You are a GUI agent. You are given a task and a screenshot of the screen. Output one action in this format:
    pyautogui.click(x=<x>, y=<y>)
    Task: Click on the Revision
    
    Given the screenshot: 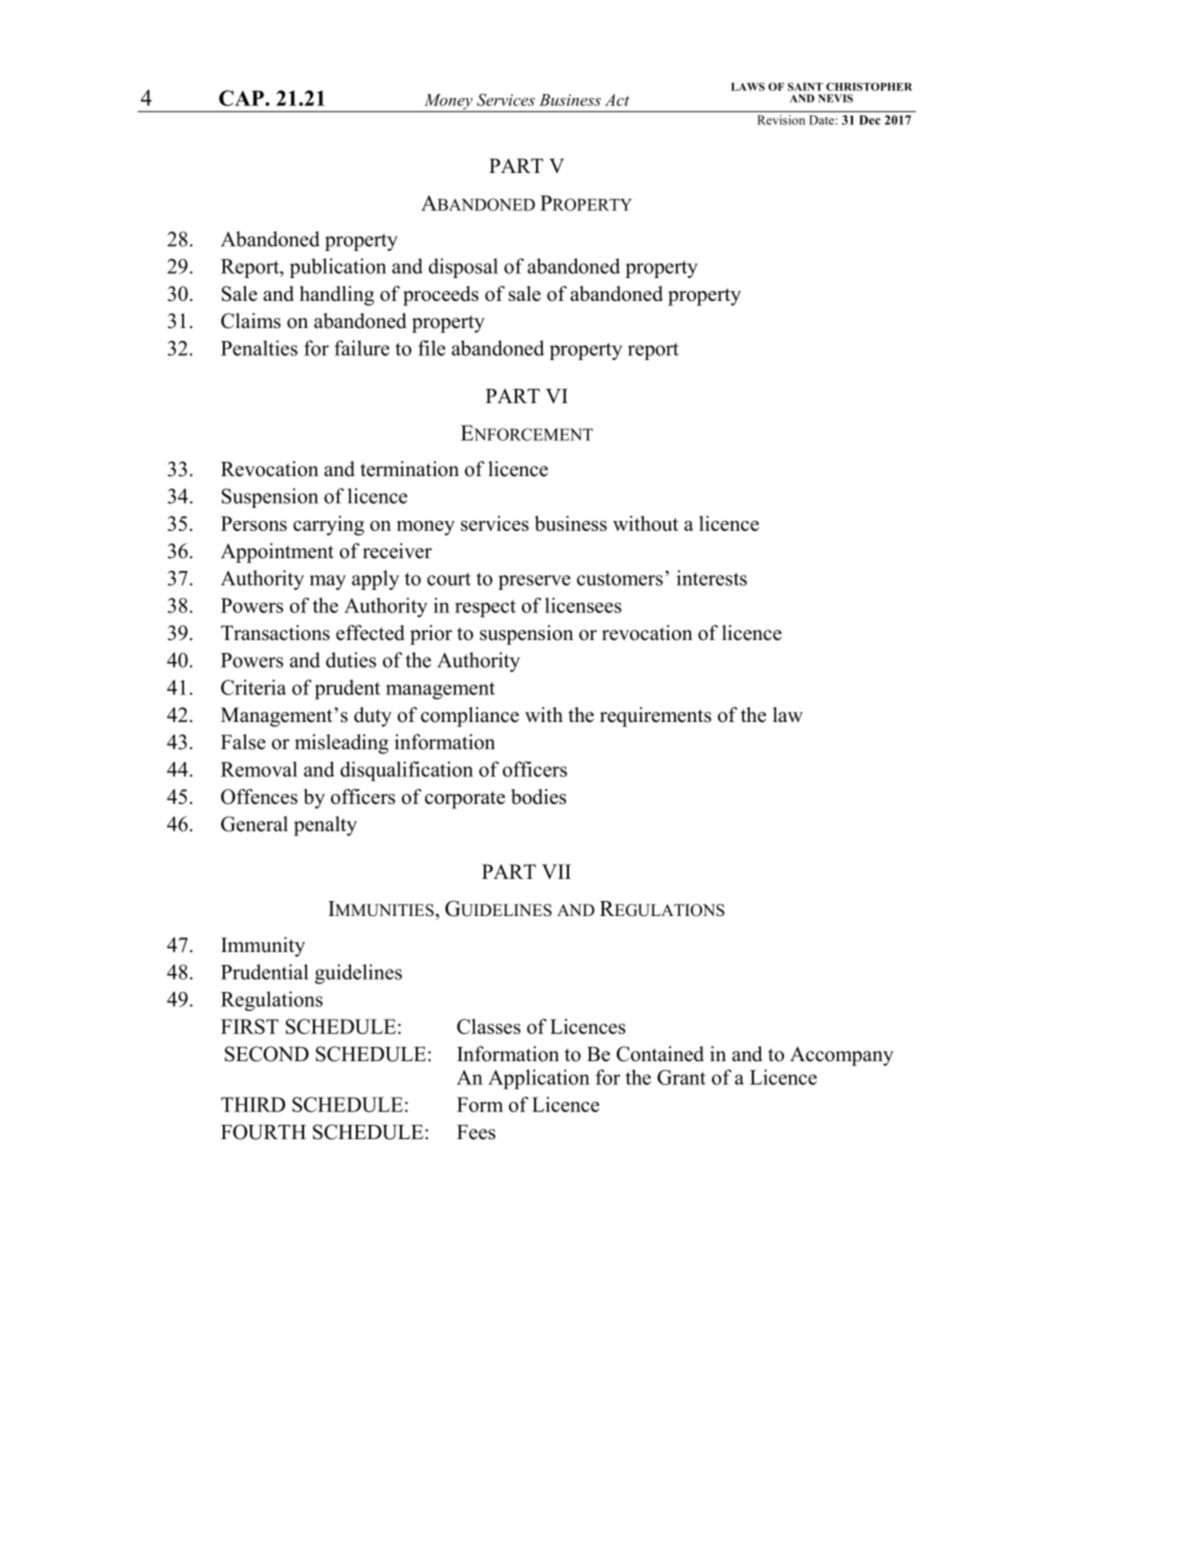 What is the action you would take?
    pyautogui.click(x=781, y=120)
